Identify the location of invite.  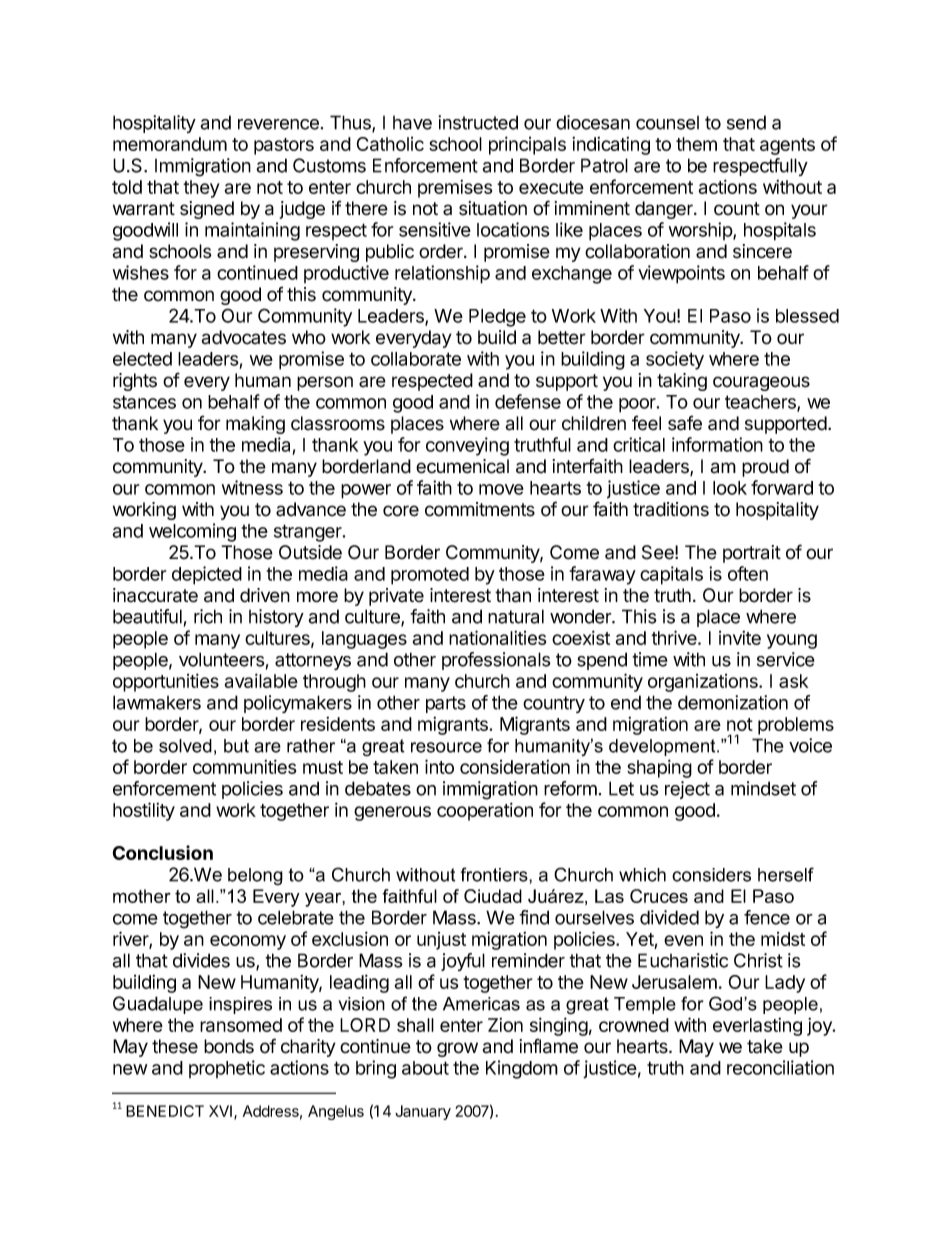
(740, 638).
